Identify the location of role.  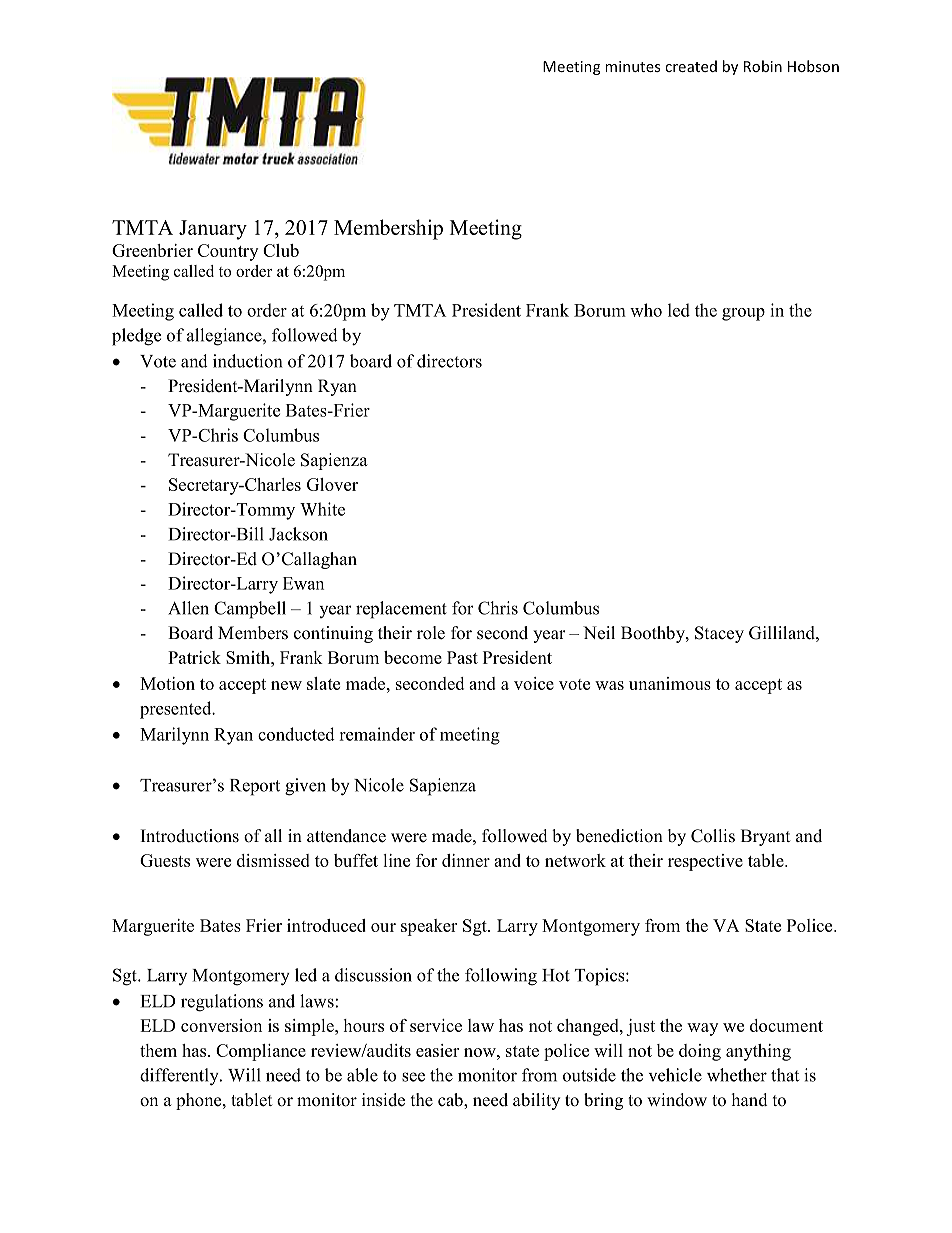
(431, 633).
